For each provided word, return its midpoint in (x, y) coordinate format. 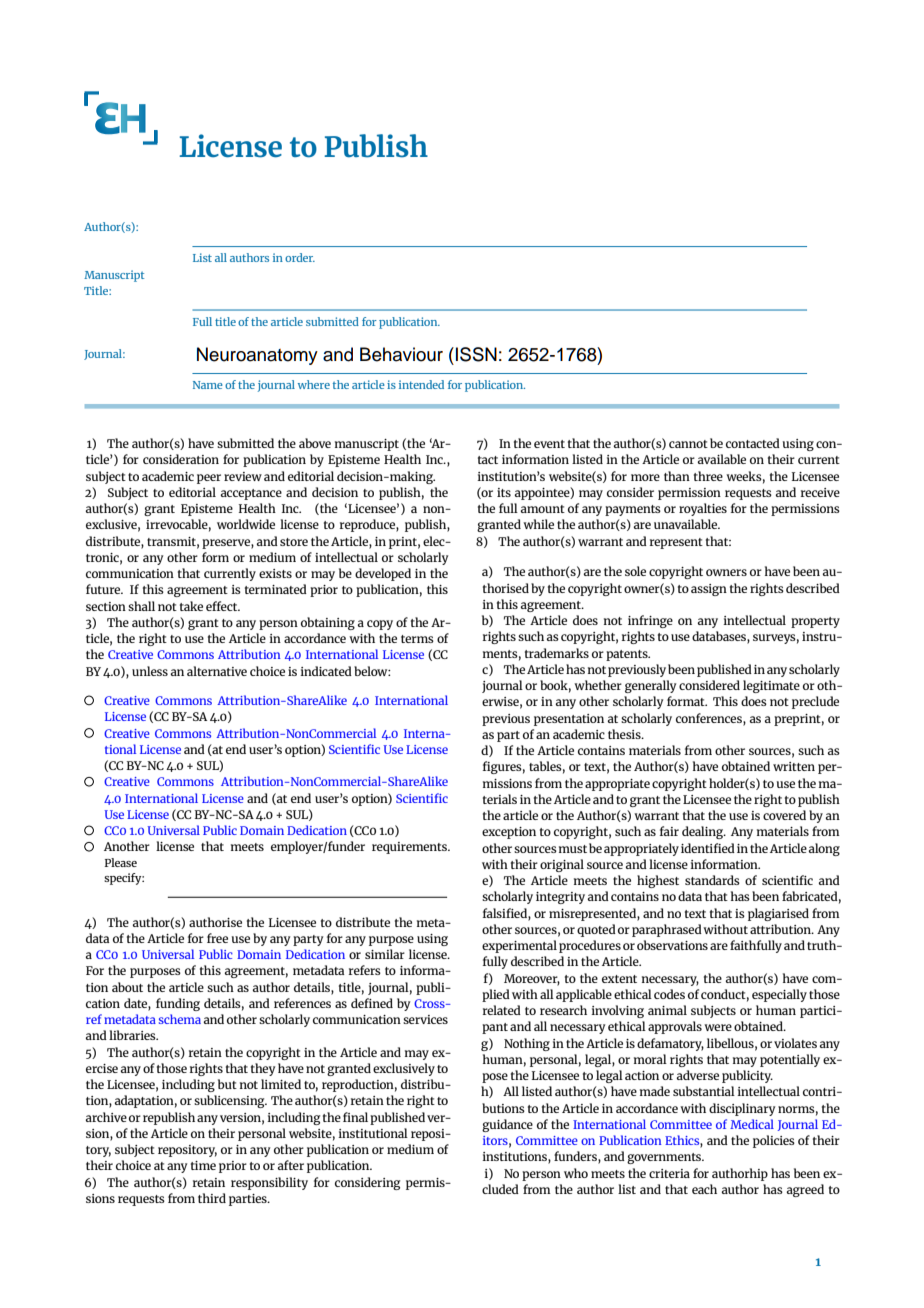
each (704, 1189)
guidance (507, 1125)
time (203, 1165)
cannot (688, 444)
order (300, 257)
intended (421, 384)
